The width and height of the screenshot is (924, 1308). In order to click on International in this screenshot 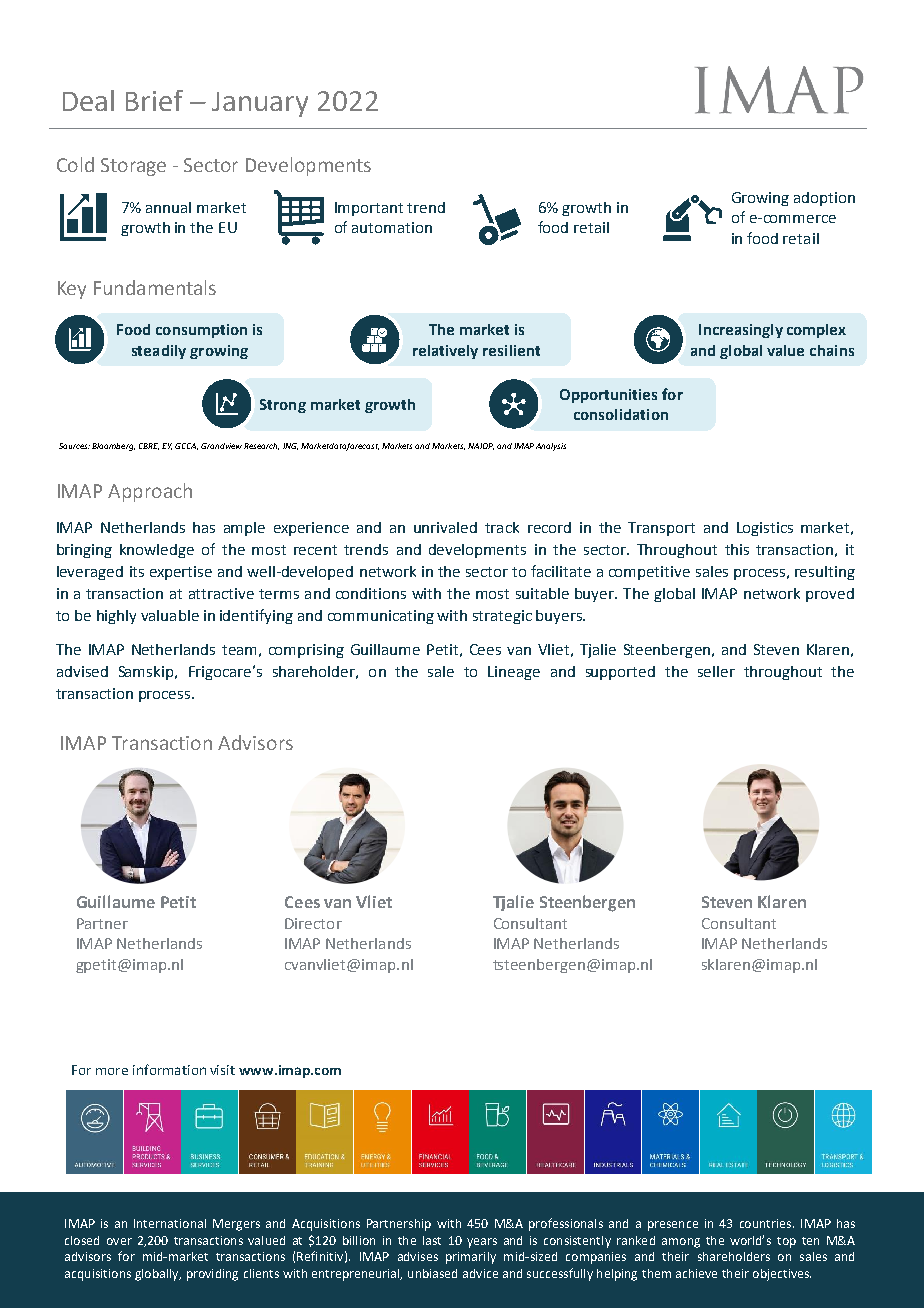, I will do `click(170, 1223)`.
